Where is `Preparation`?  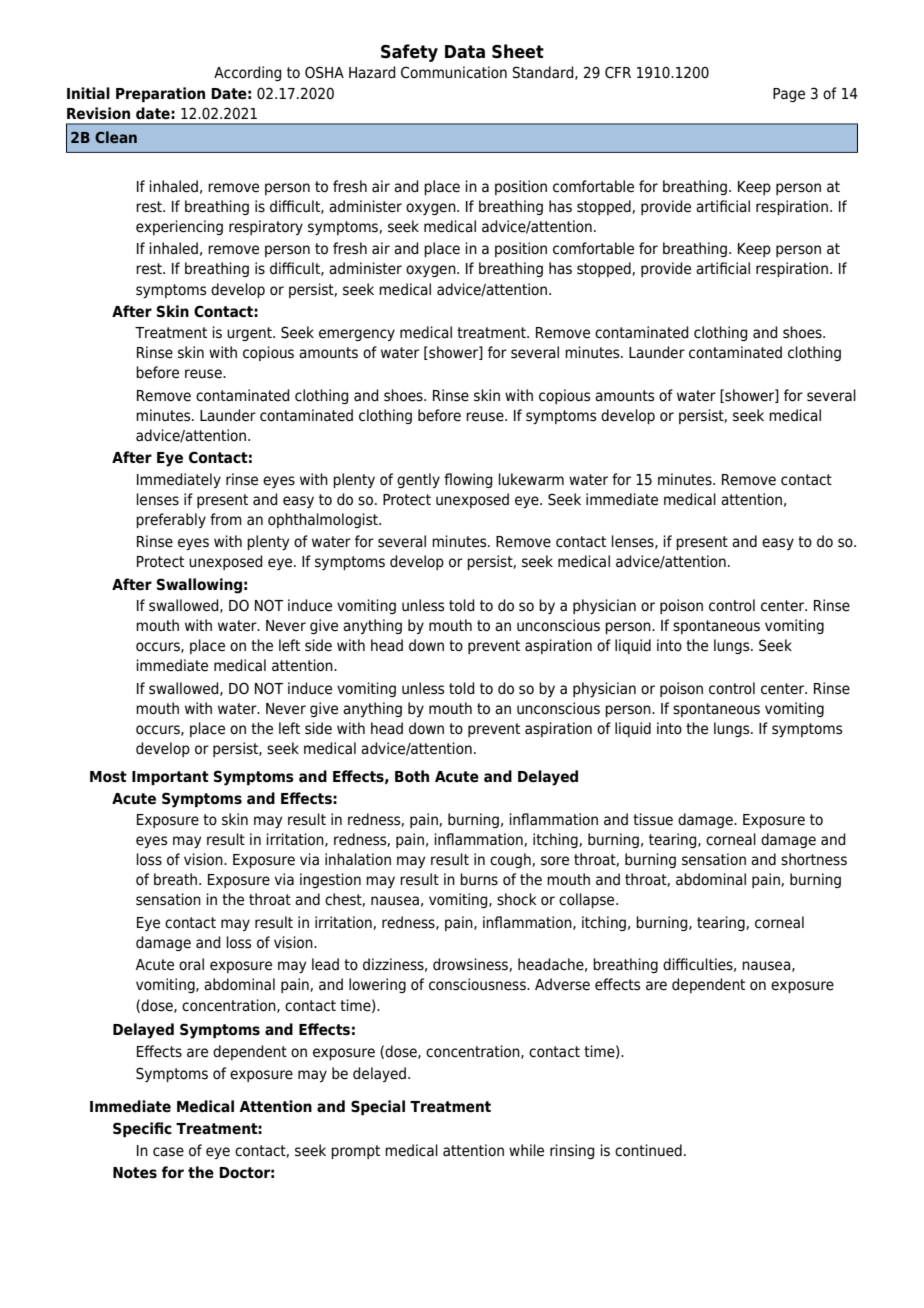
Preparation is located at coordinates (160, 94).
